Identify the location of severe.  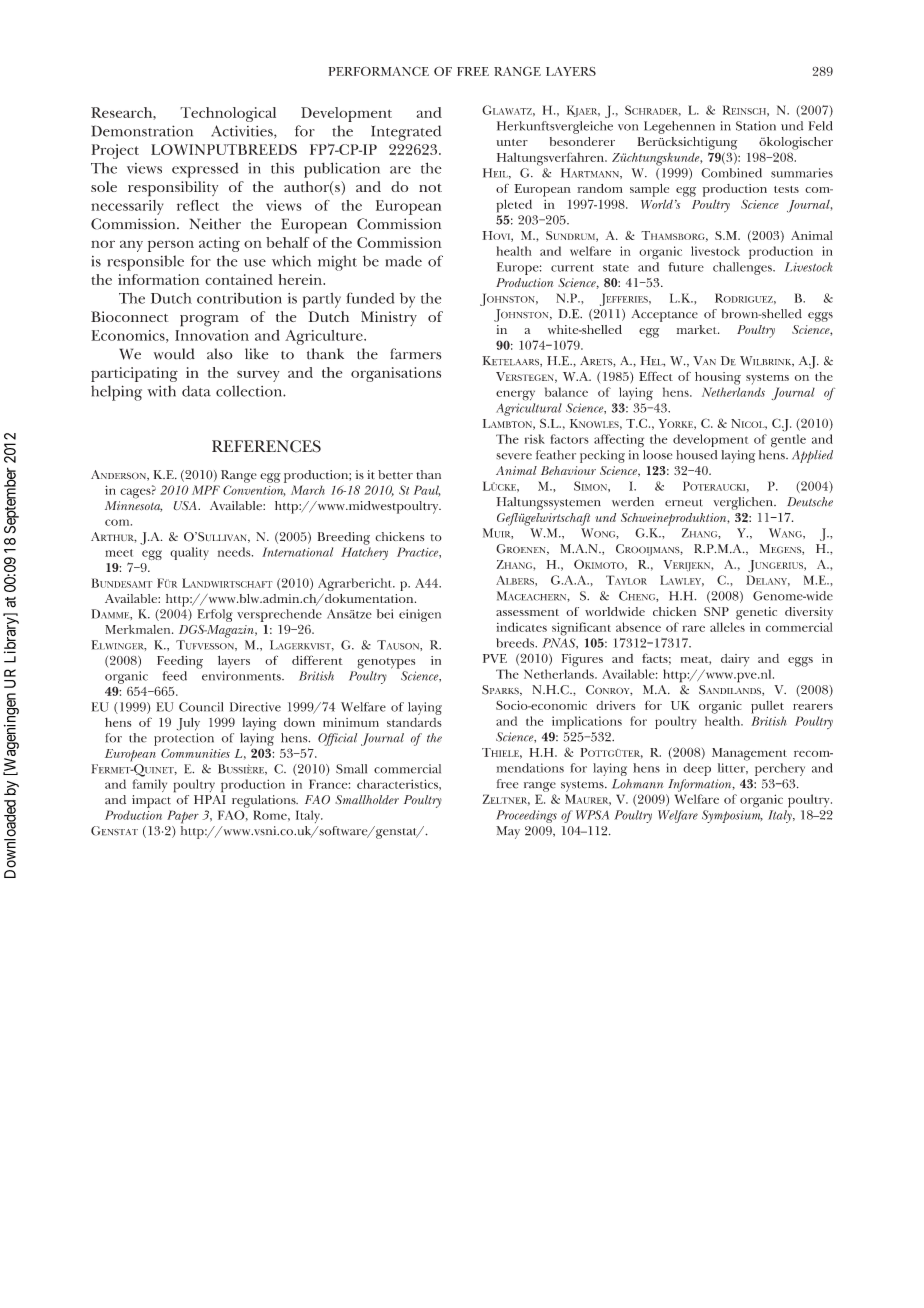
(514, 456).
